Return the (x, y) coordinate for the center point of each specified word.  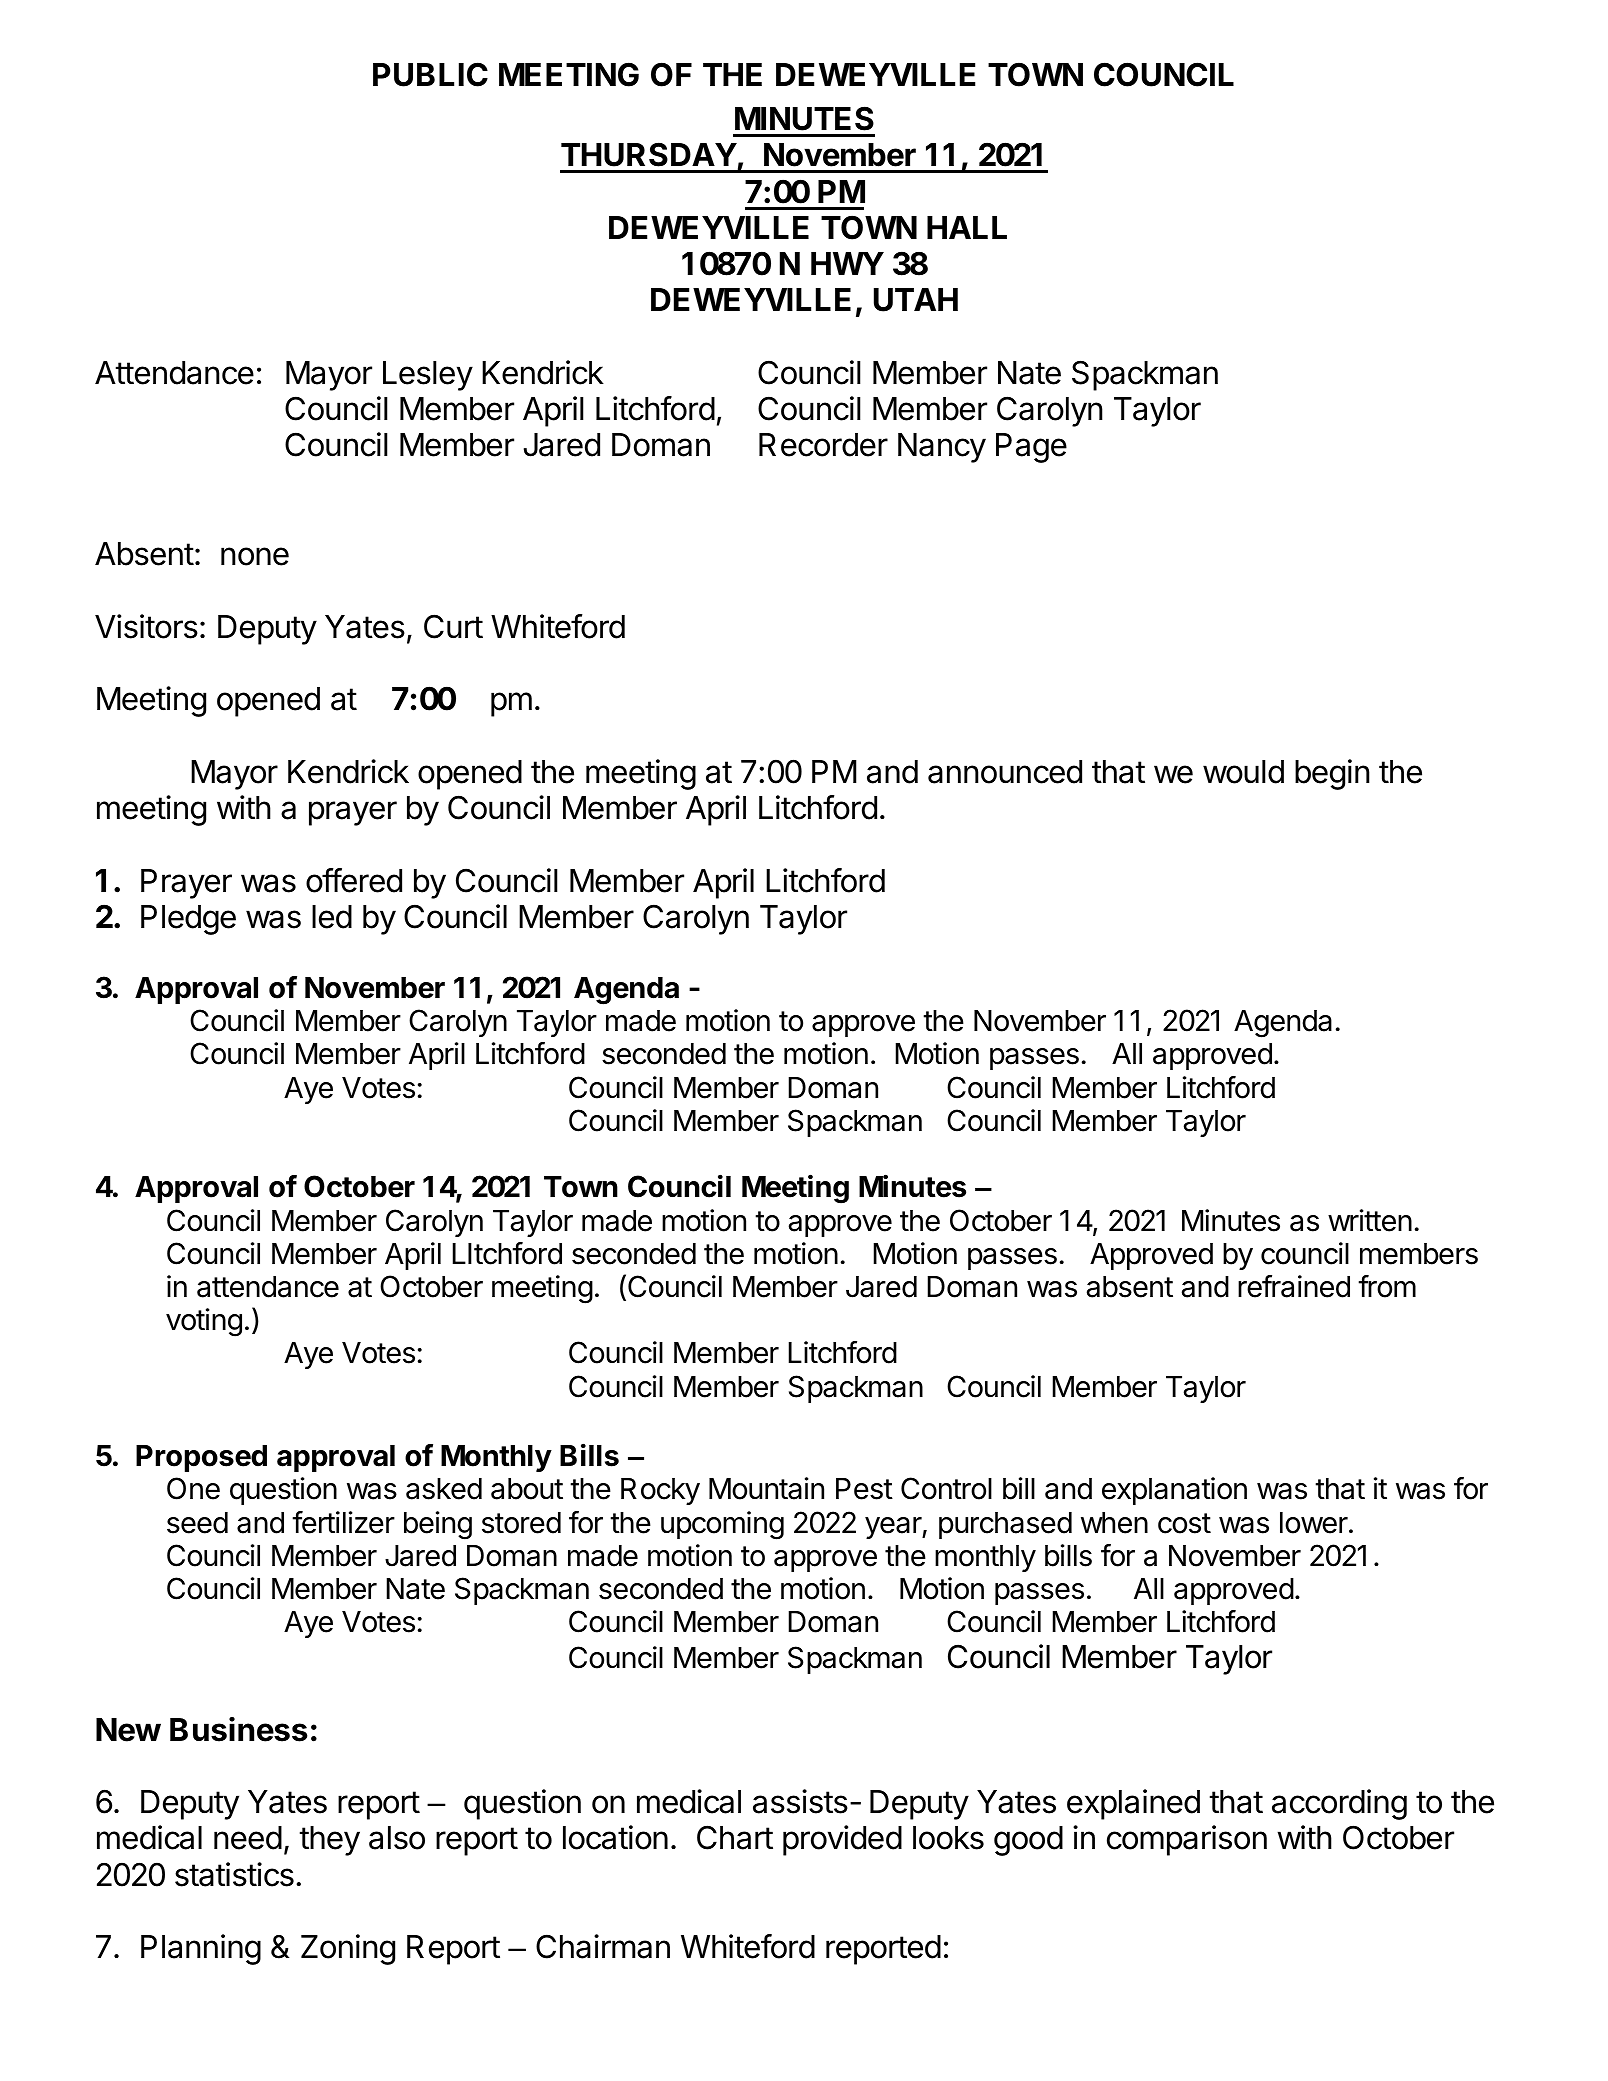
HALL (967, 227)
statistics (234, 1874)
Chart (735, 1837)
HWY (847, 263)
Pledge (188, 920)
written (1370, 1220)
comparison (1187, 1840)
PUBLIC (430, 74)
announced (1005, 772)
